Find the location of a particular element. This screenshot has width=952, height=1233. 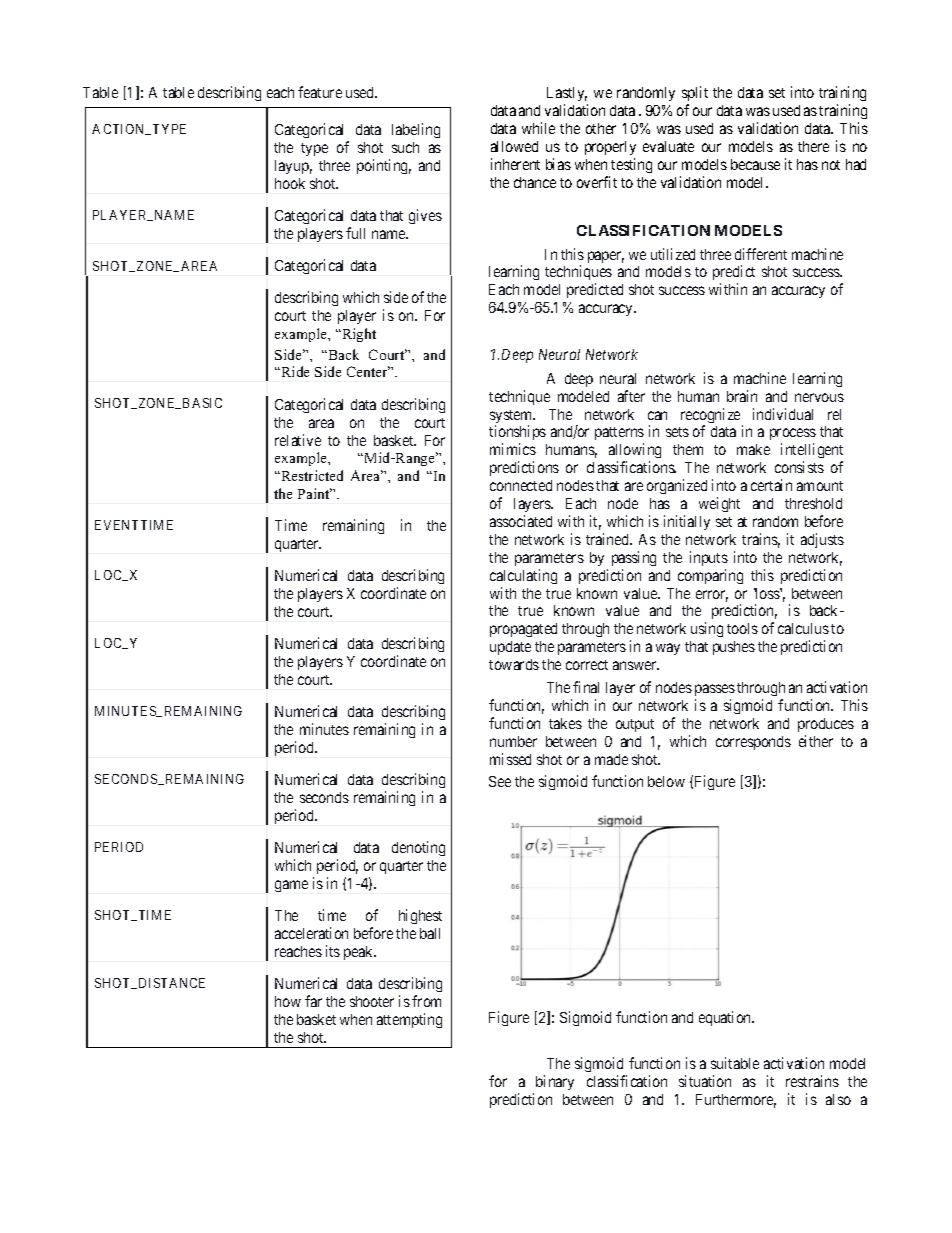

also is located at coordinates (838, 1099).
